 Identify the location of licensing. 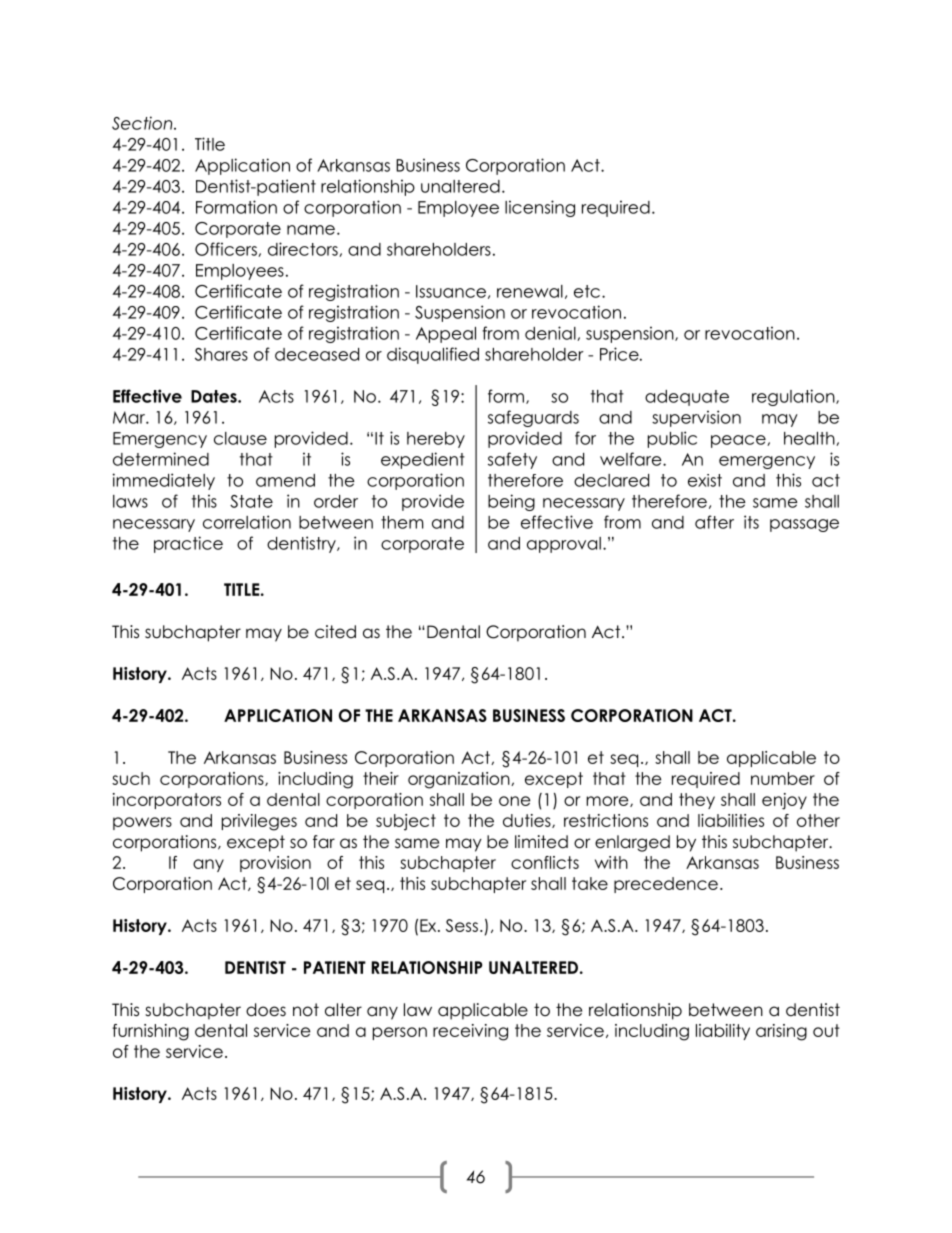
(540, 208).
